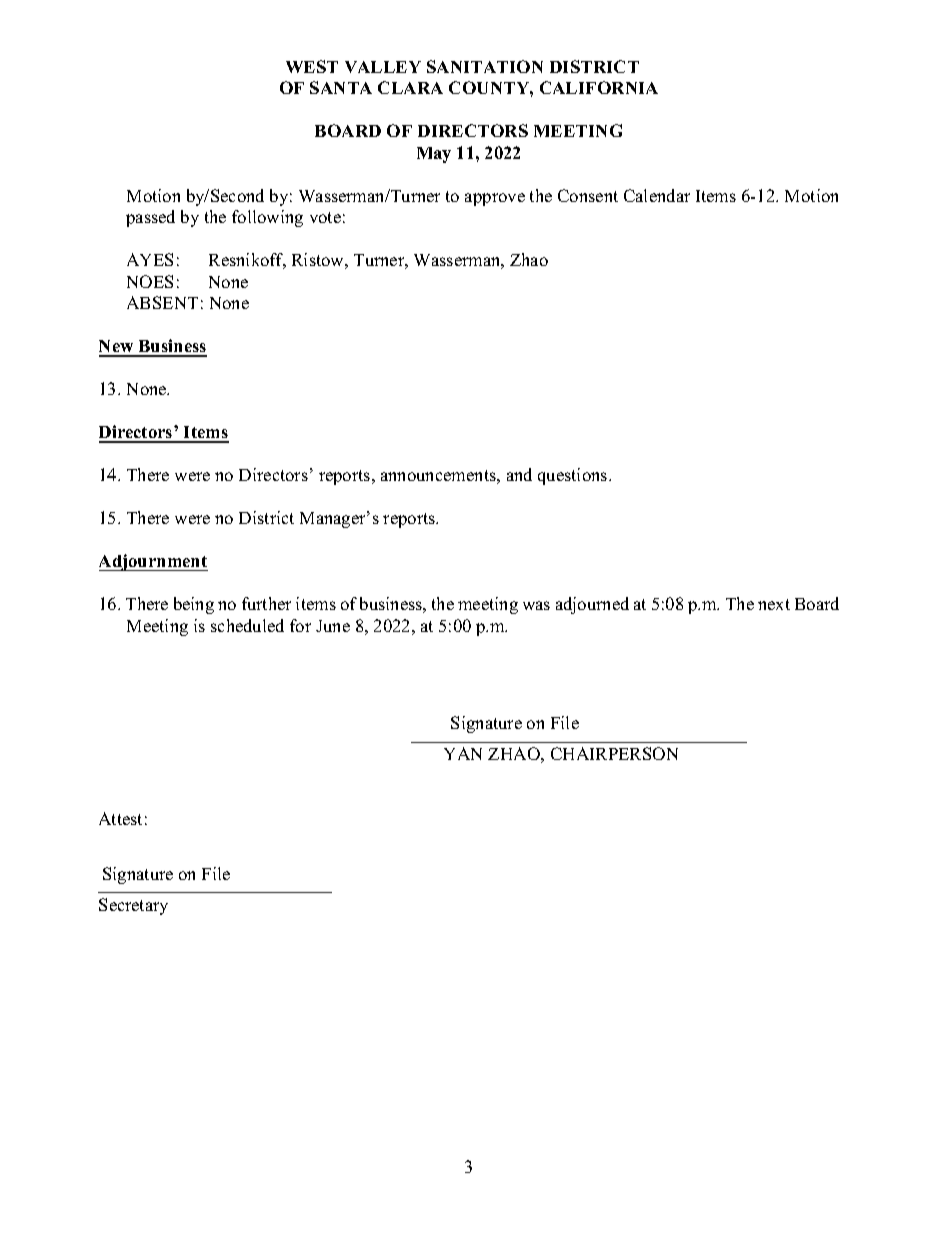 Image resolution: width=952 pixels, height=1233 pixels. Describe the element at coordinates (333, 626) in the image. I see `June` at that location.
